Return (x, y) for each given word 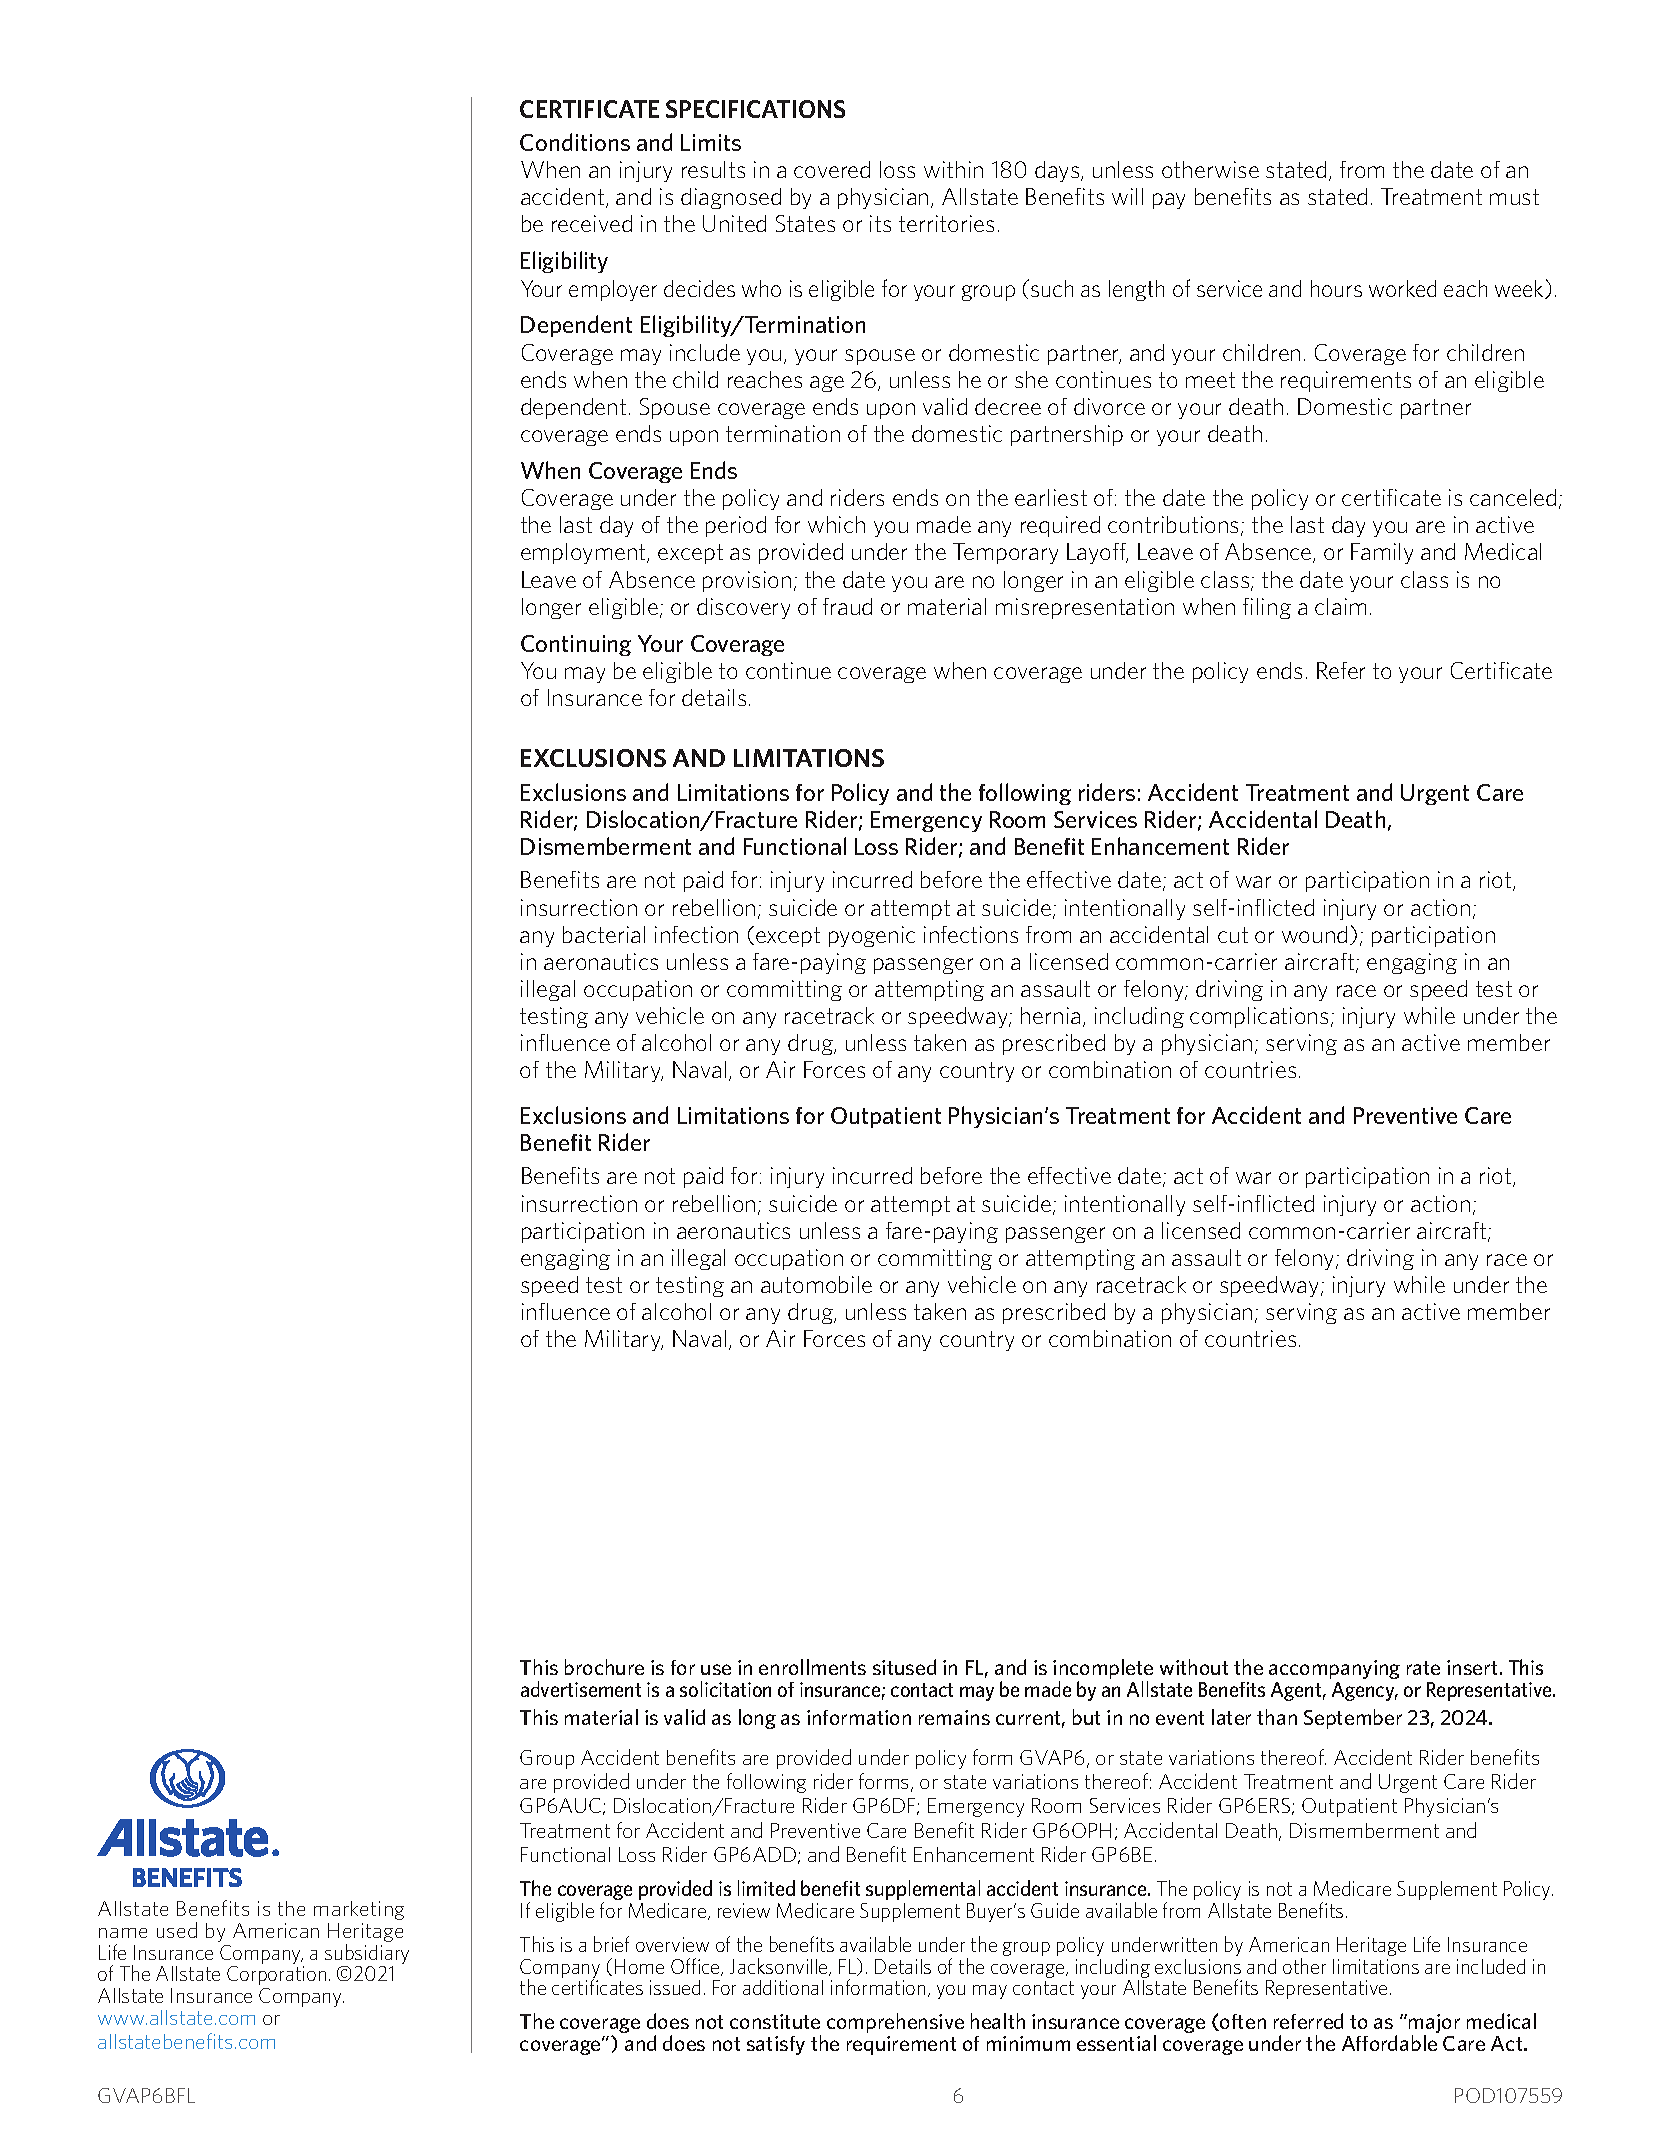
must (1514, 197)
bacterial (604, 934)
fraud (847, 606)
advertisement (581, 1689)
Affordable (1389, 2043)
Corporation (276, 1975)
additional (783, 1987)
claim (1340, 606)
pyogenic (872, 936)
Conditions (575, 142)
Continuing (576, 645)
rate (1423, 1668)
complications (1259, 1017)
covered (832, 169)
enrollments (812, 1667)
